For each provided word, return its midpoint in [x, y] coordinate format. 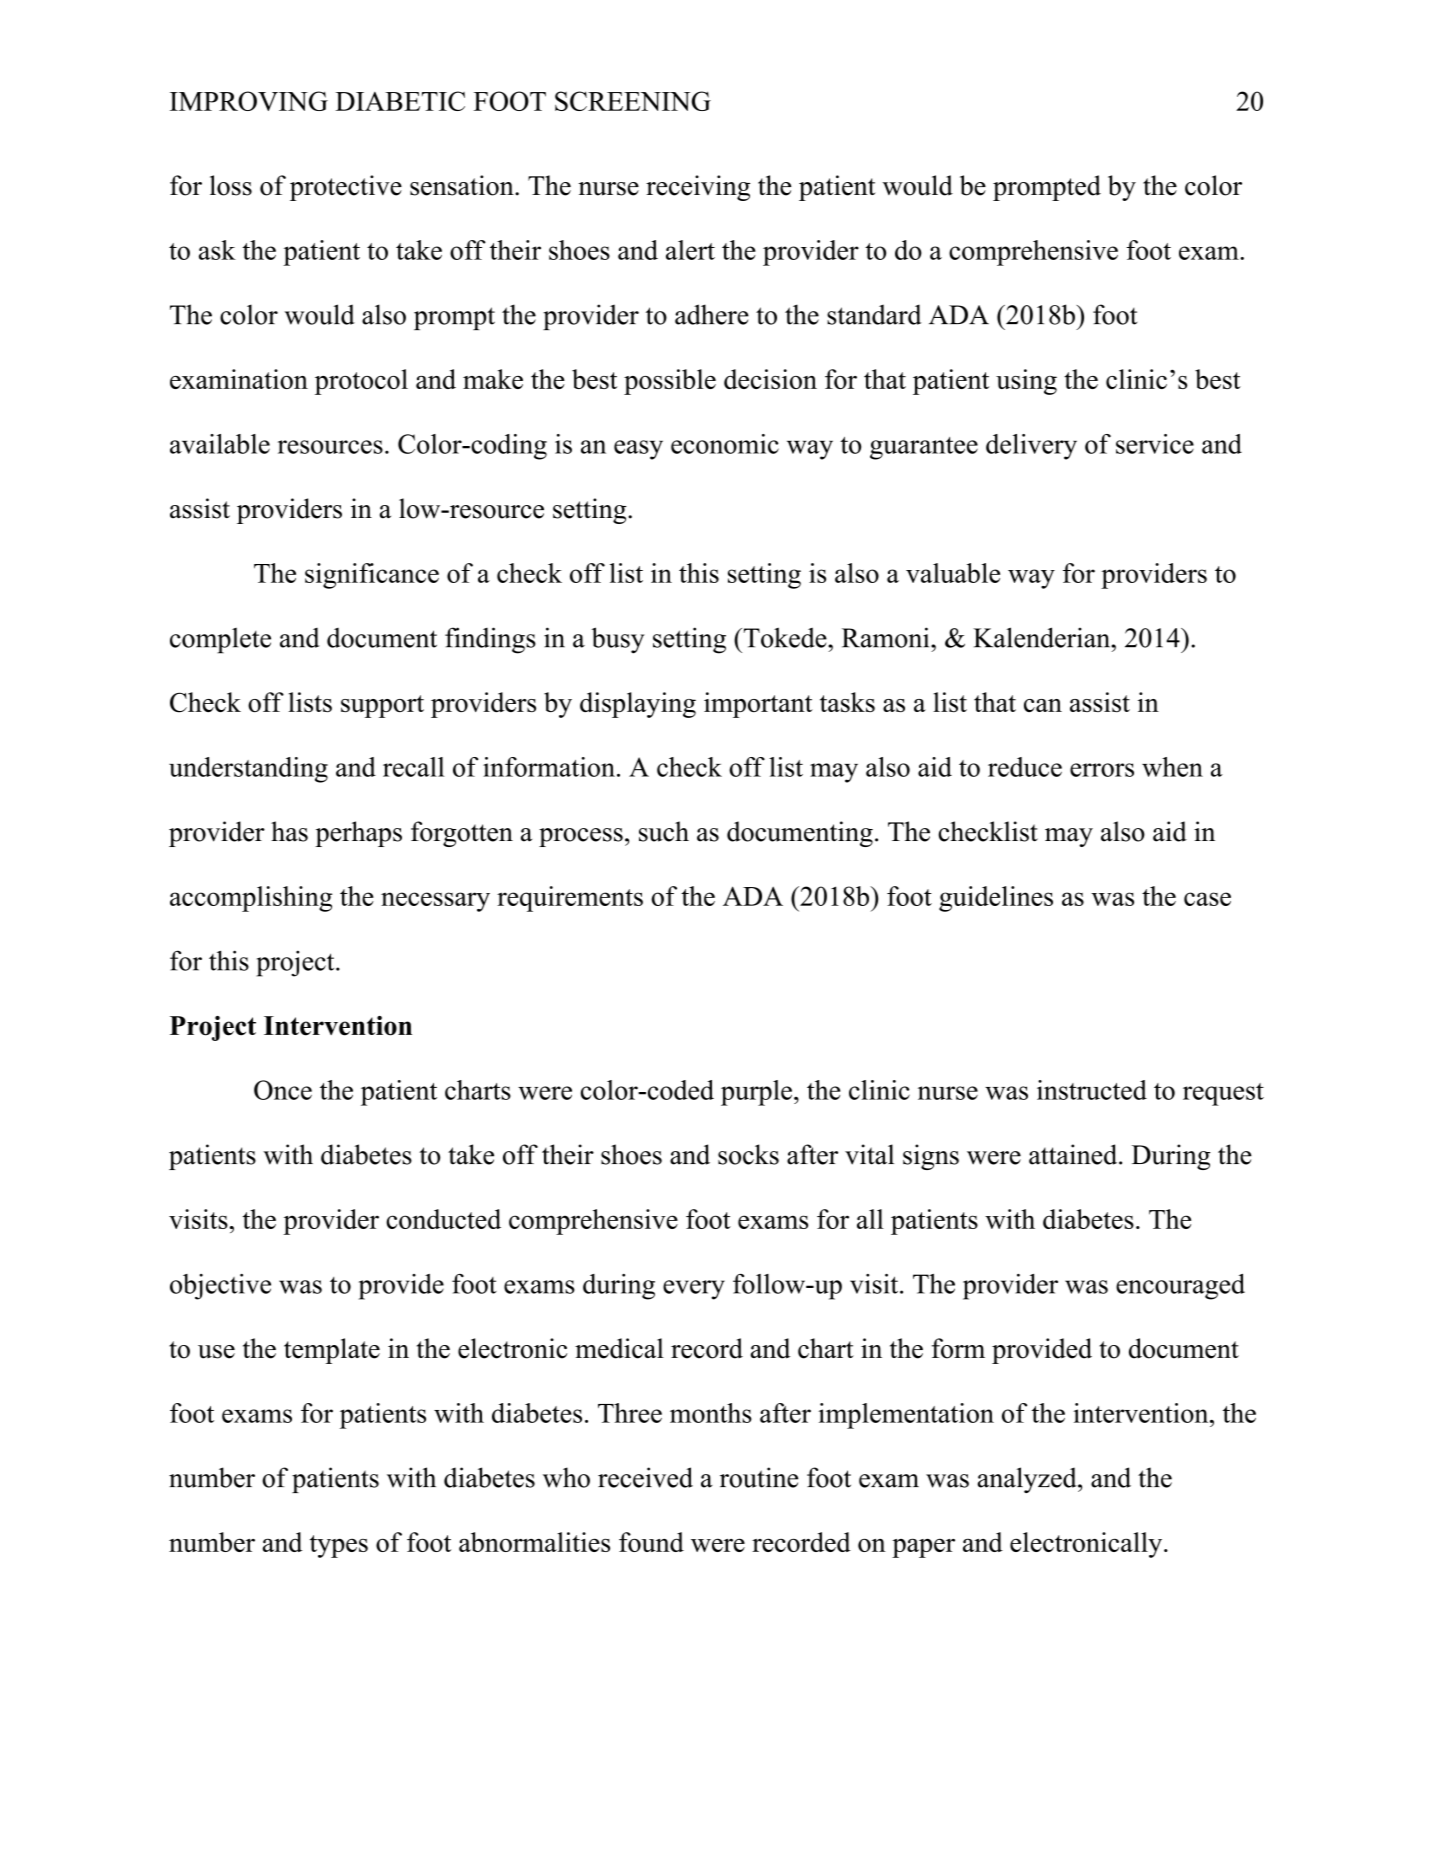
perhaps [358, 834]
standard [874, 314]
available [220, 444]
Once [283, 1090]
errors [1102, 770]
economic [725, 444]
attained [1074, 1154]
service [1155, 444]
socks [748, 1154]
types [339, 1546]
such [664, 831]
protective [346, 188]
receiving [698, 188]
